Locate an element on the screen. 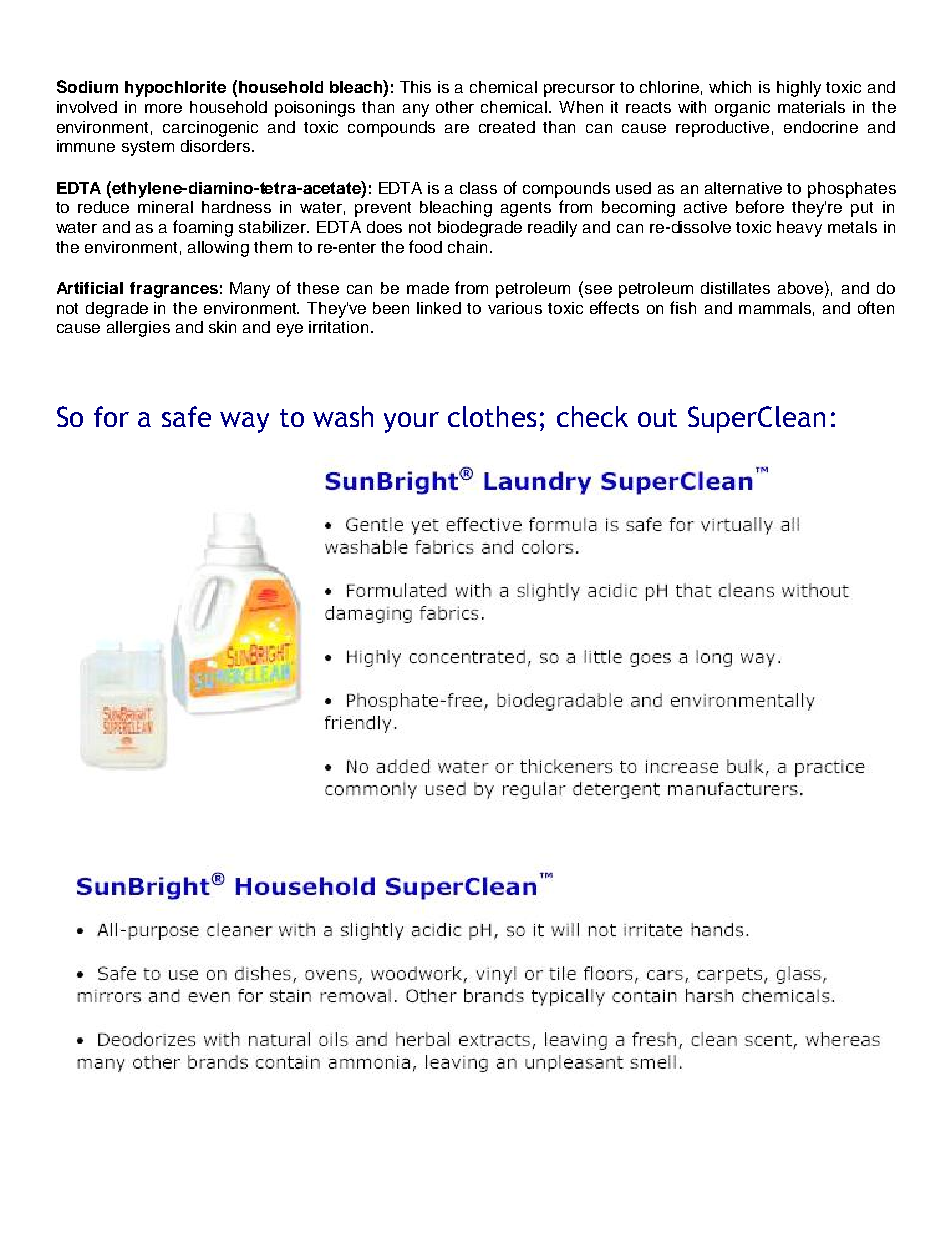 Image resolution: width=952 pixels, height=1233 pixels. highly is located at coordinates (799, 89).
